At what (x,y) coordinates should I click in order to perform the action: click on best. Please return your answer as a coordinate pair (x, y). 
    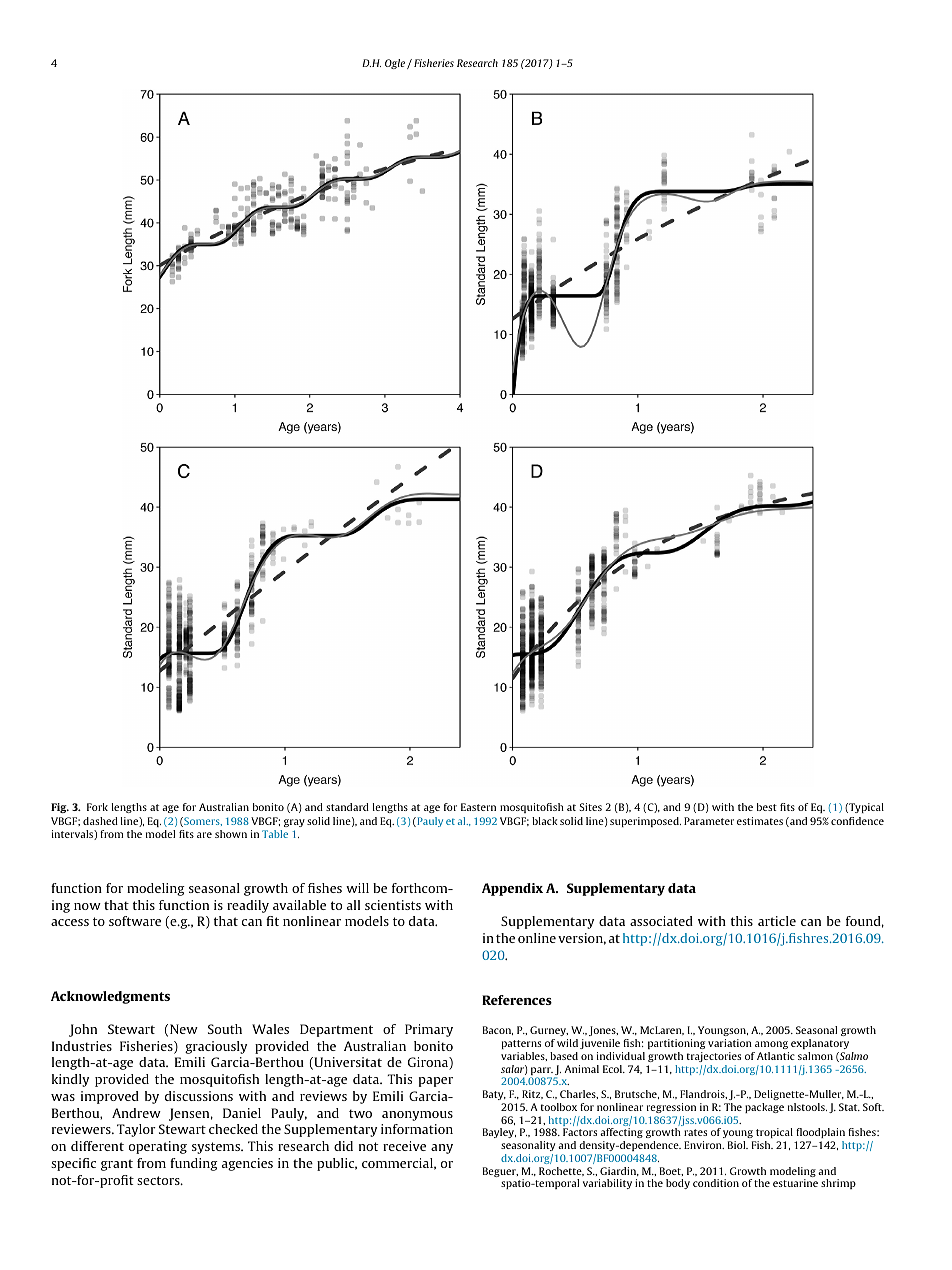
    Looking at the image, I should click on (767, 807).
